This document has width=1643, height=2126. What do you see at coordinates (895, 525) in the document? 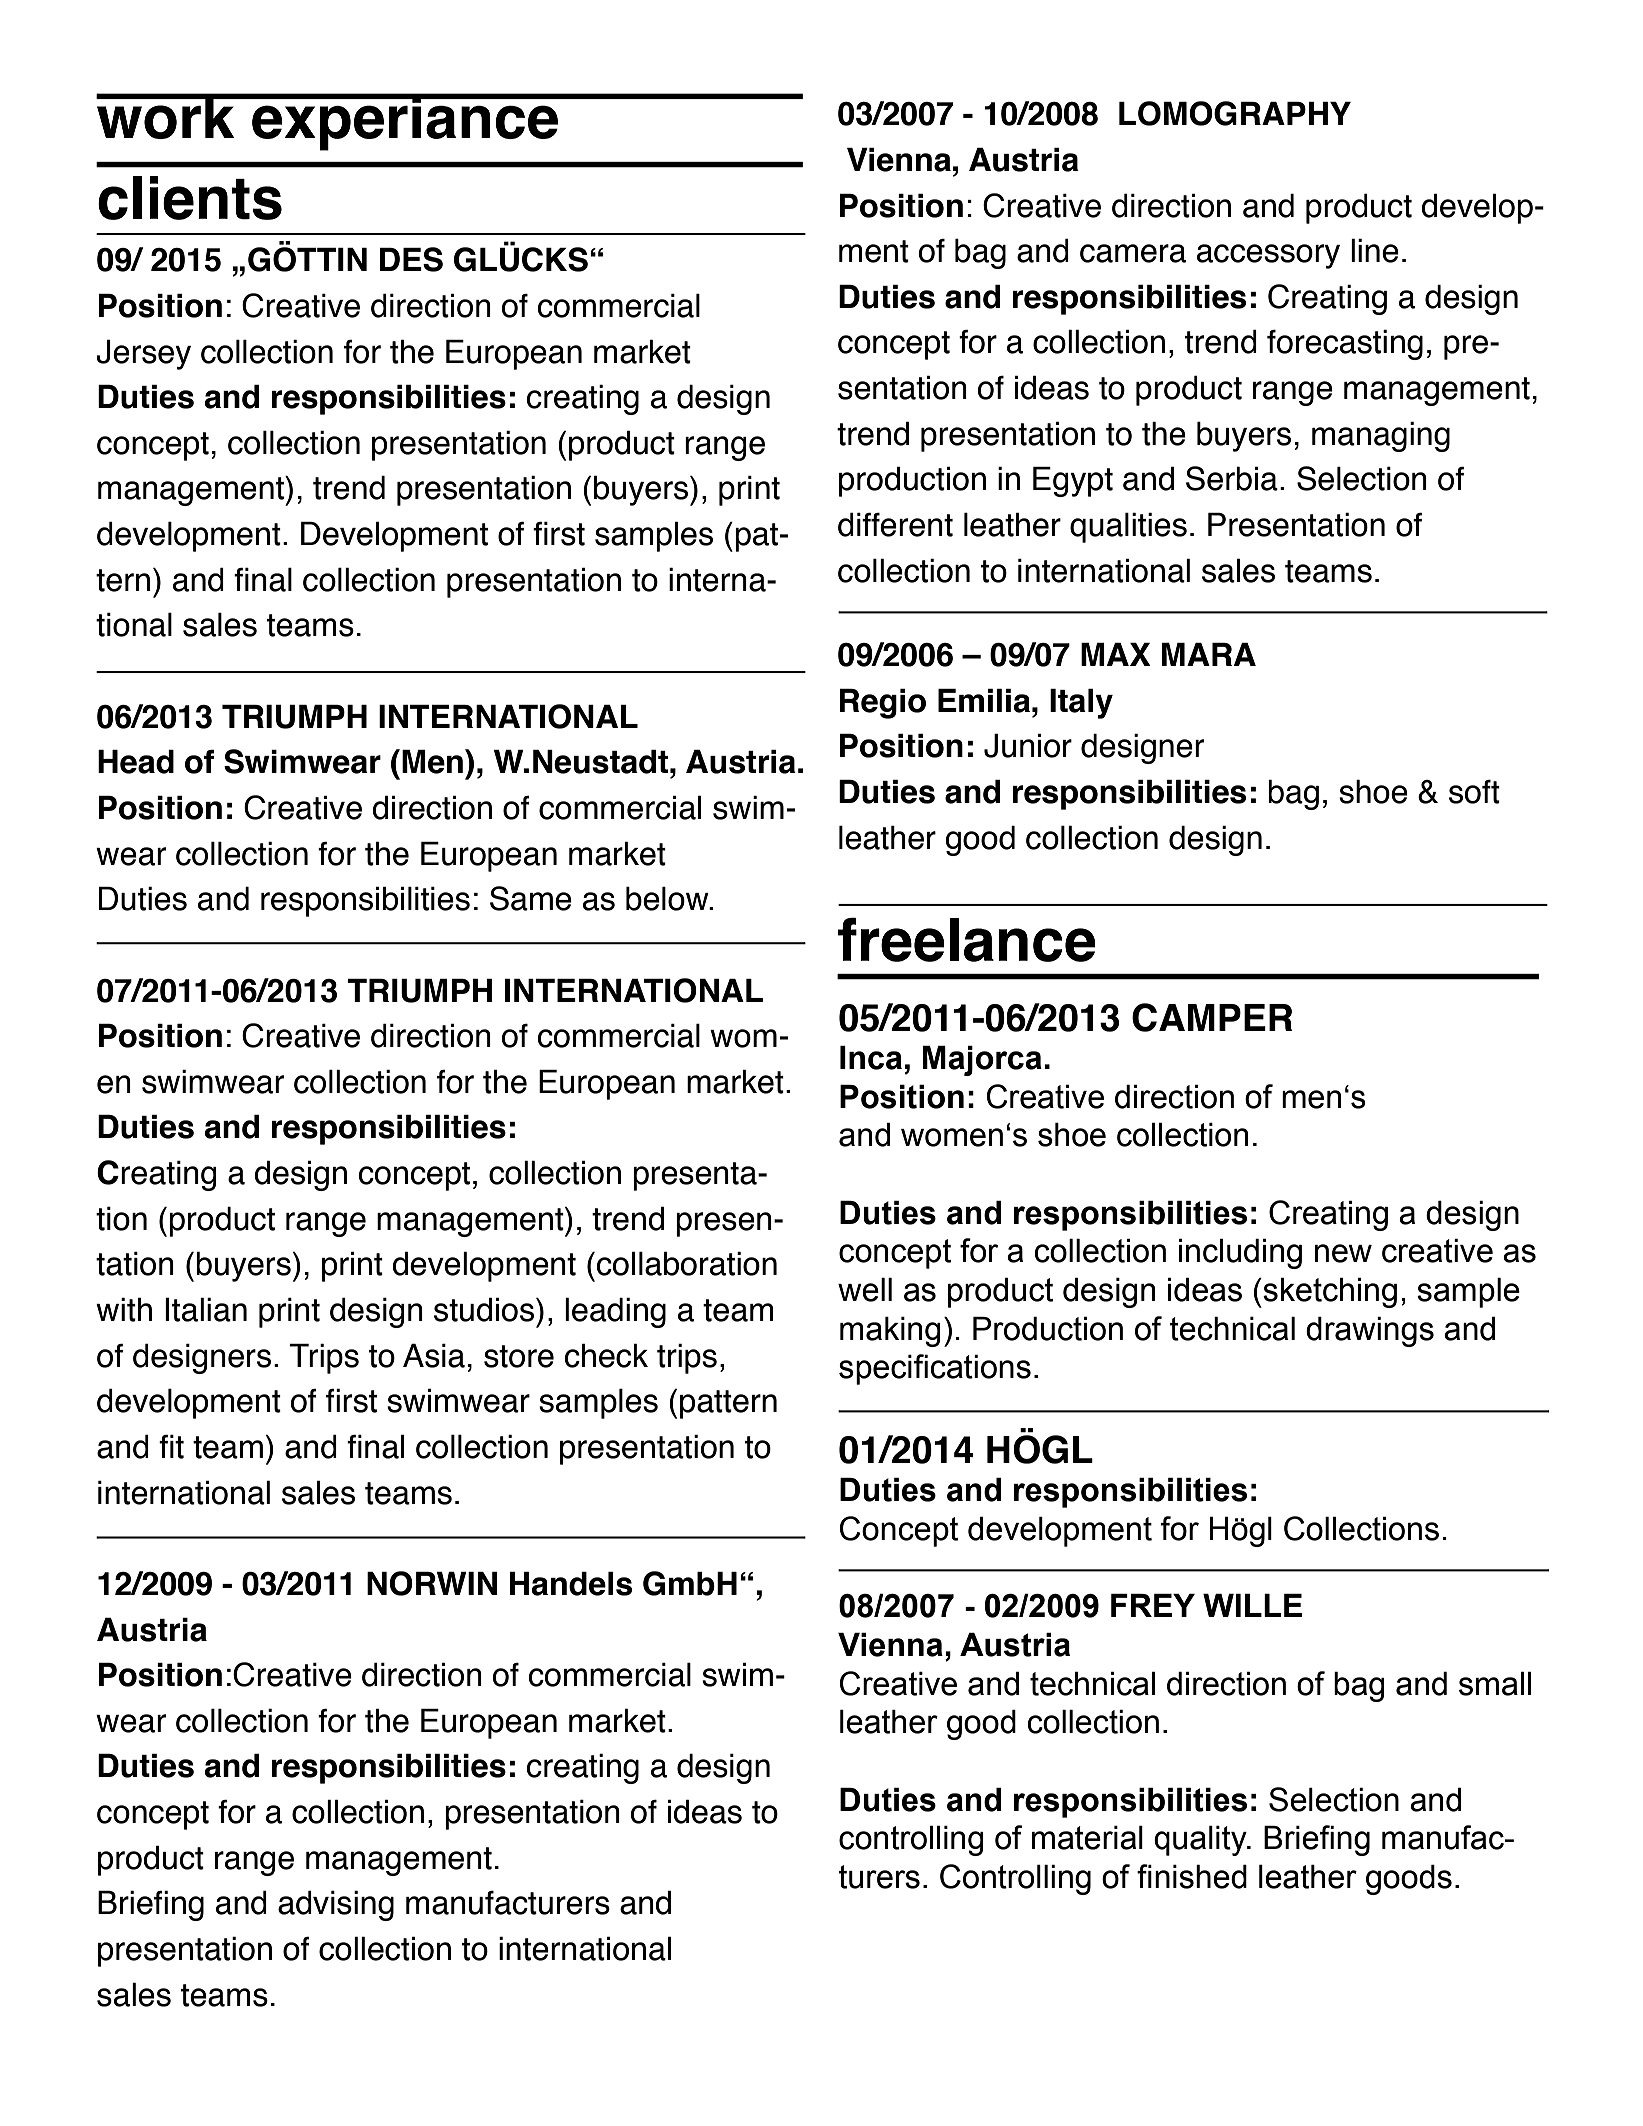
I see `different` at bounding box center [895, 525].
